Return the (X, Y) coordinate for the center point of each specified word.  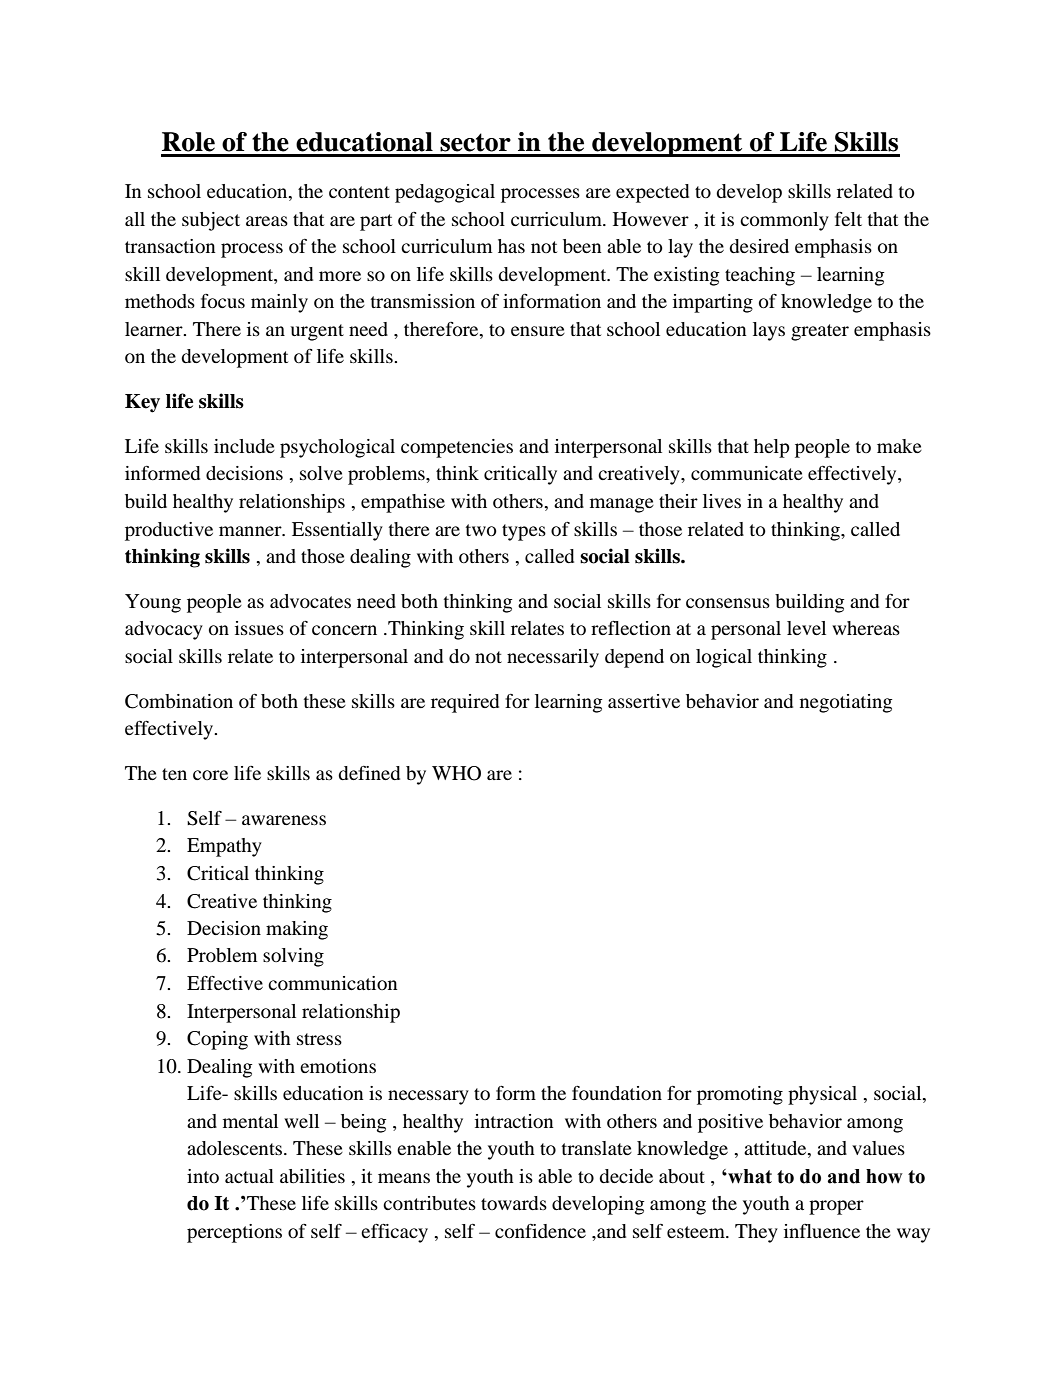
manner (251, 531)
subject (211, 221)
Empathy (224, 847)
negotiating (846, 703)
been (582, 246)
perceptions (234, 1233)
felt (848, 219)
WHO (456, 773)
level (806, 628)
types (524, 532)
